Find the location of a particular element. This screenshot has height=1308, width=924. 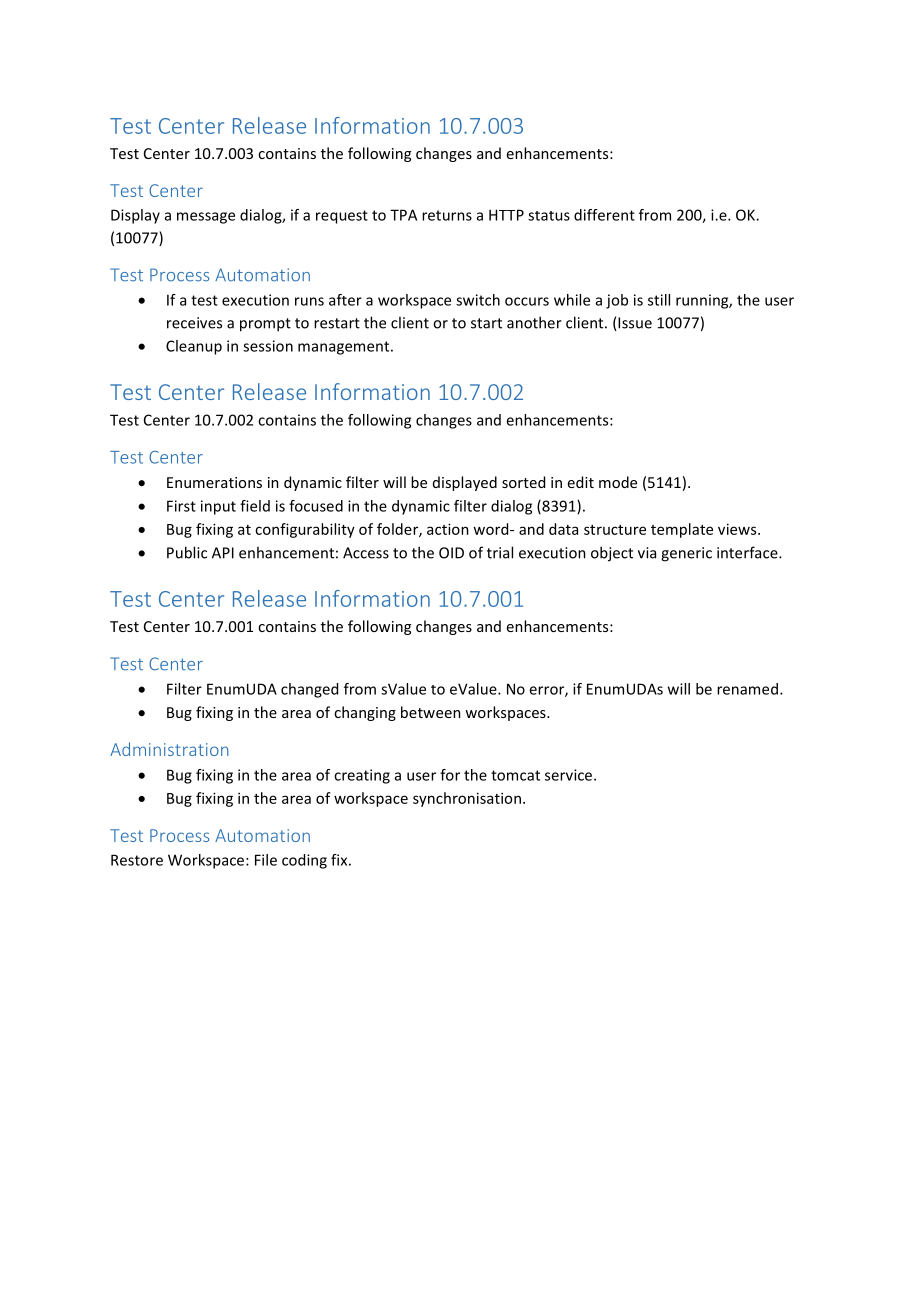

returns is located at coordinates (447, 215).
